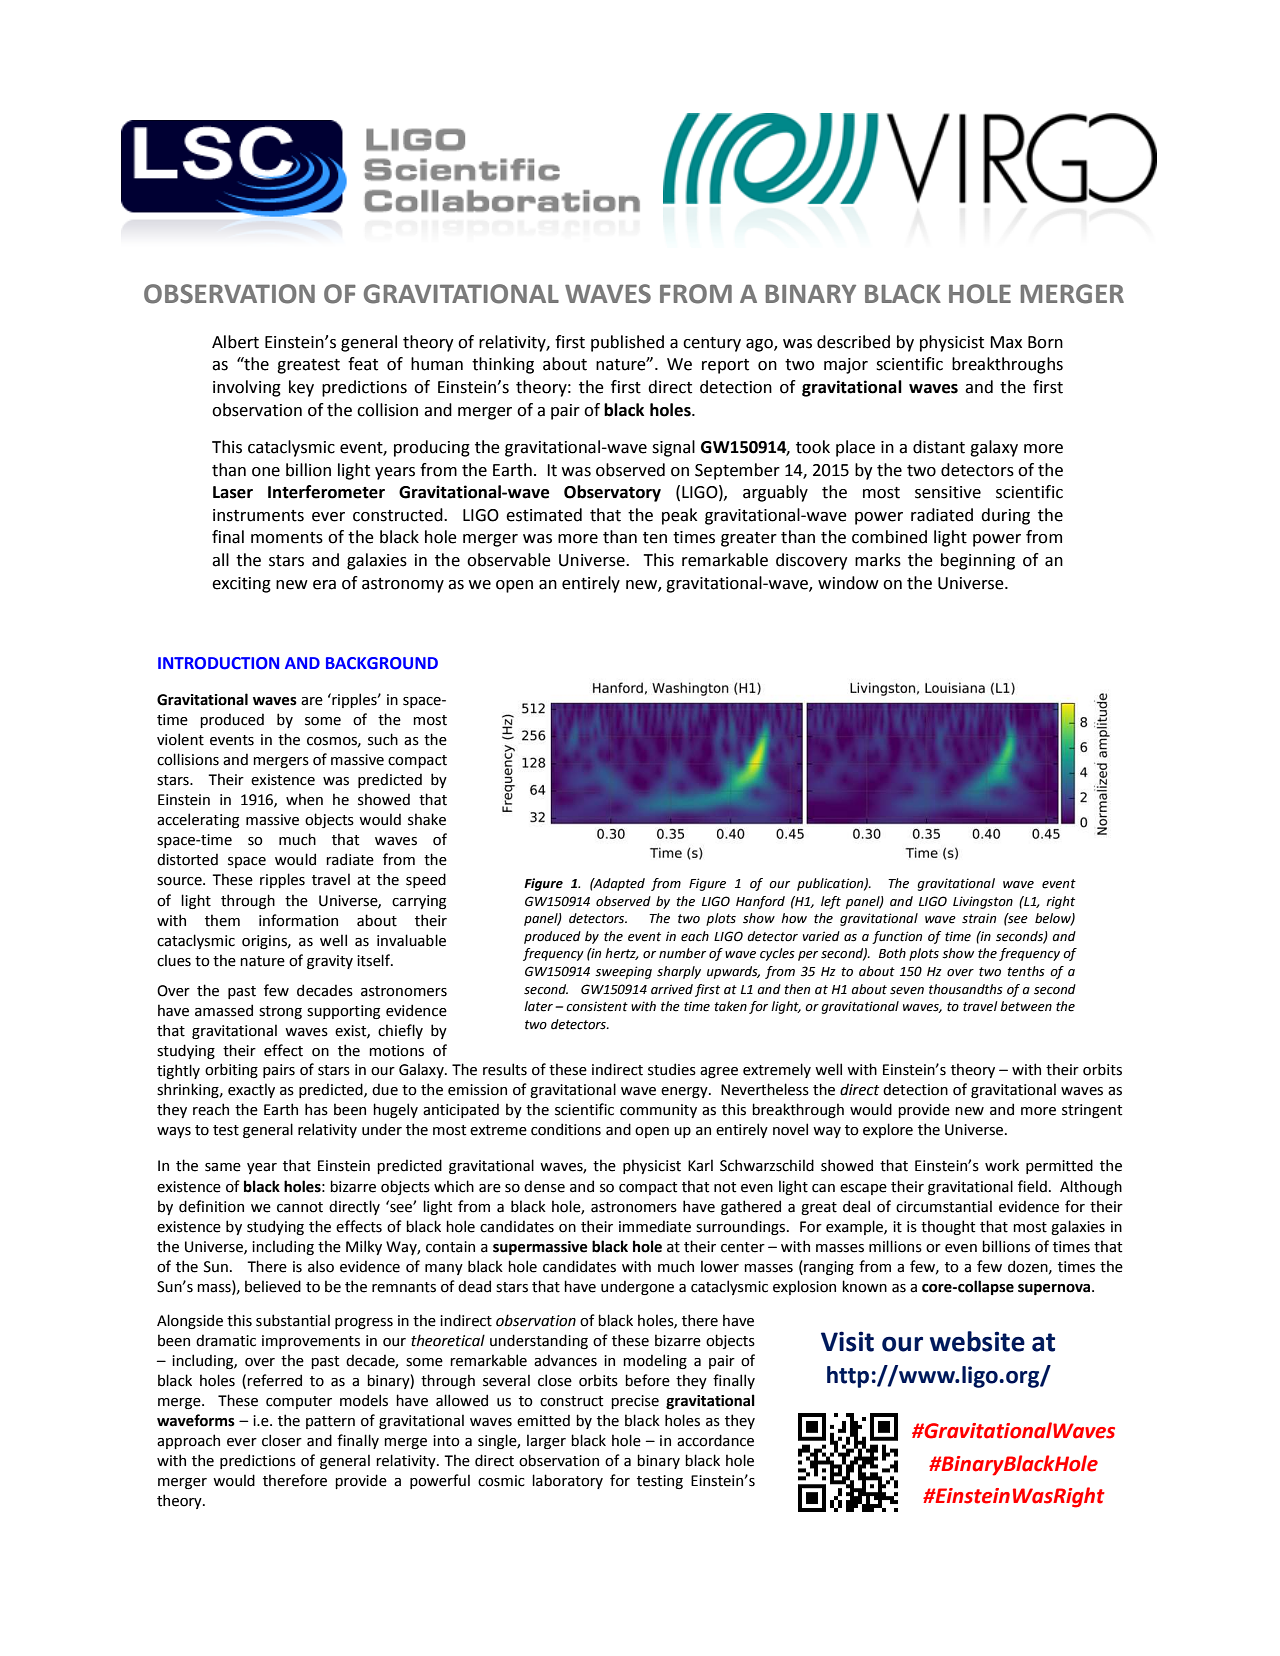 The image size is (1280, 1656). Describe the element at coordinates (298, 920) in the document. I see `information` at that location.
